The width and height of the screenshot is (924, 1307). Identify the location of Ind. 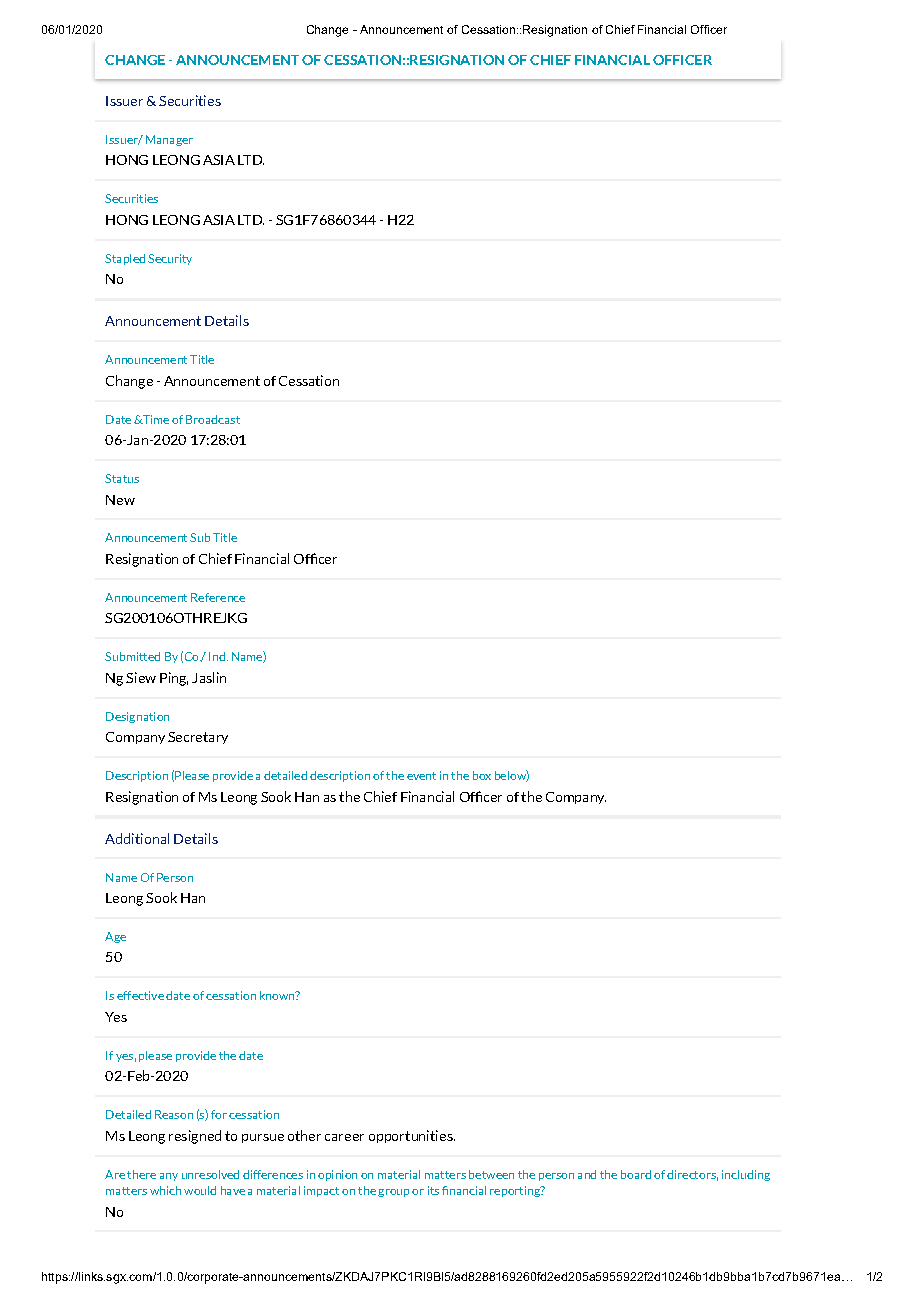
(217, 656).
